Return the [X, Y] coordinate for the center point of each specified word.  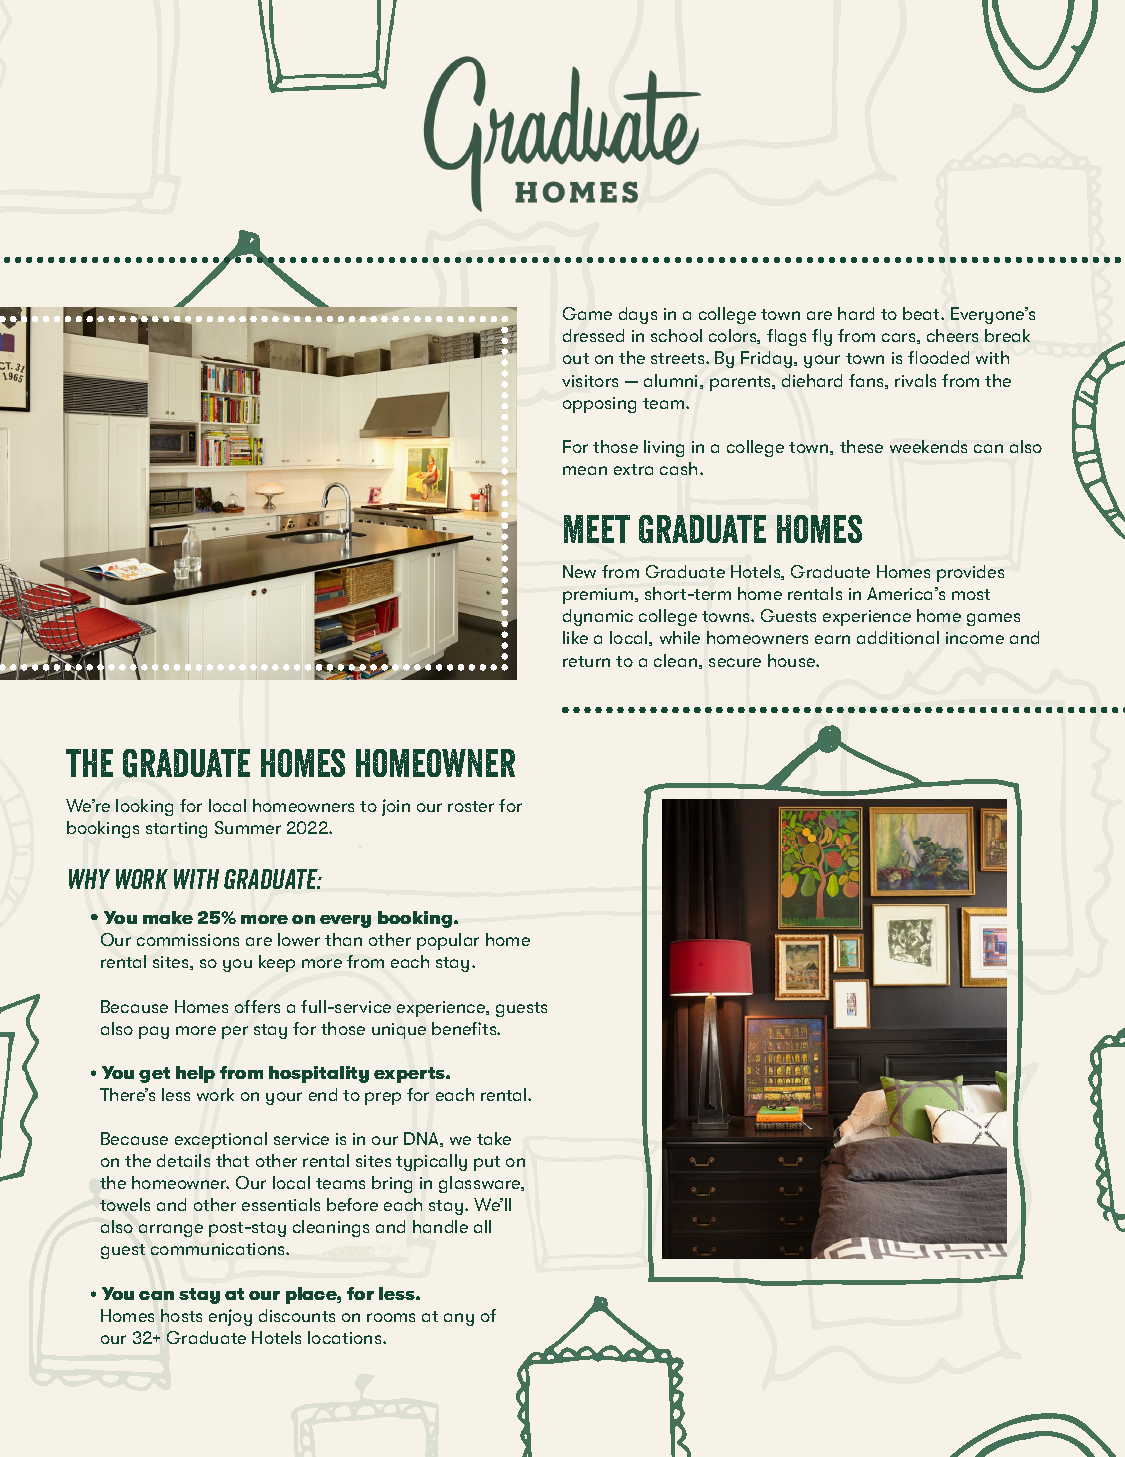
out [576, 358]
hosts [181, 1315]
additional [898, 637]
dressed [593, 335]
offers [257, 1006]
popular [448, 941]
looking [144, 807]
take [494, 1138]
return [586, 661]
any [459, 1319]
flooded [938, 357]
